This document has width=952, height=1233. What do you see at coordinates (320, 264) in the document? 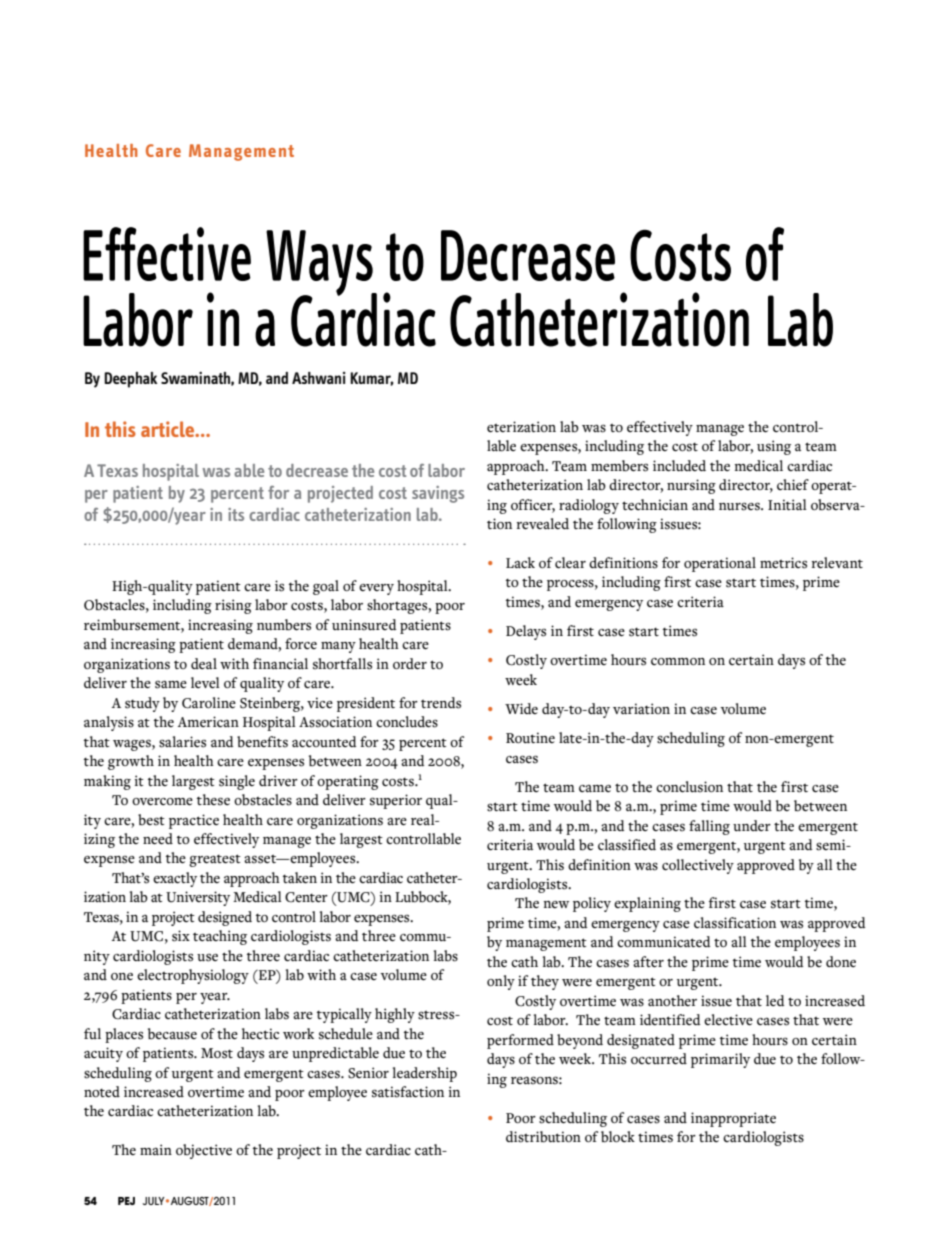
I see `Ways` at bounding box center [320, 264].
